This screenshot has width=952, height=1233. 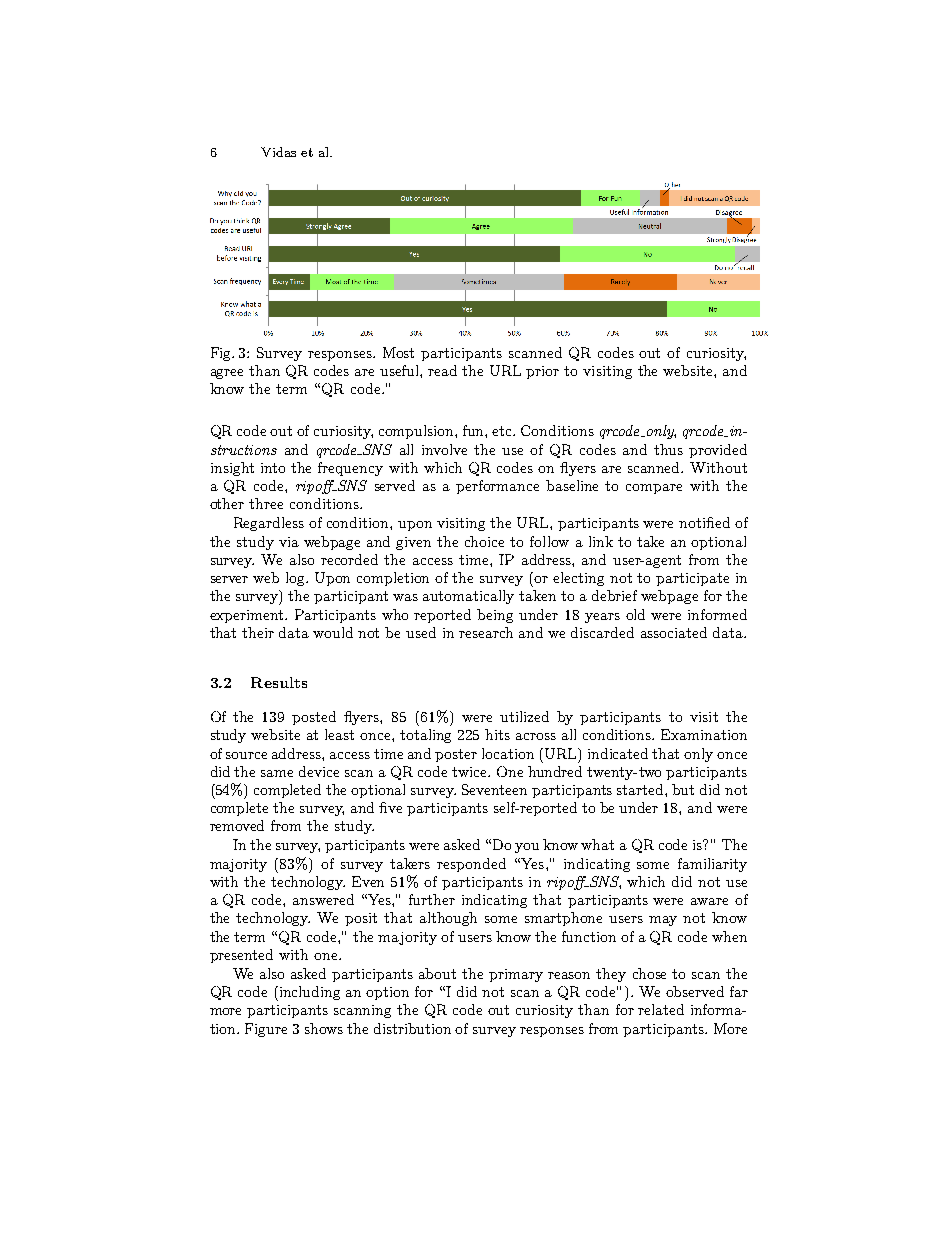 I want to click on primary, so click(x=516, y=975).
